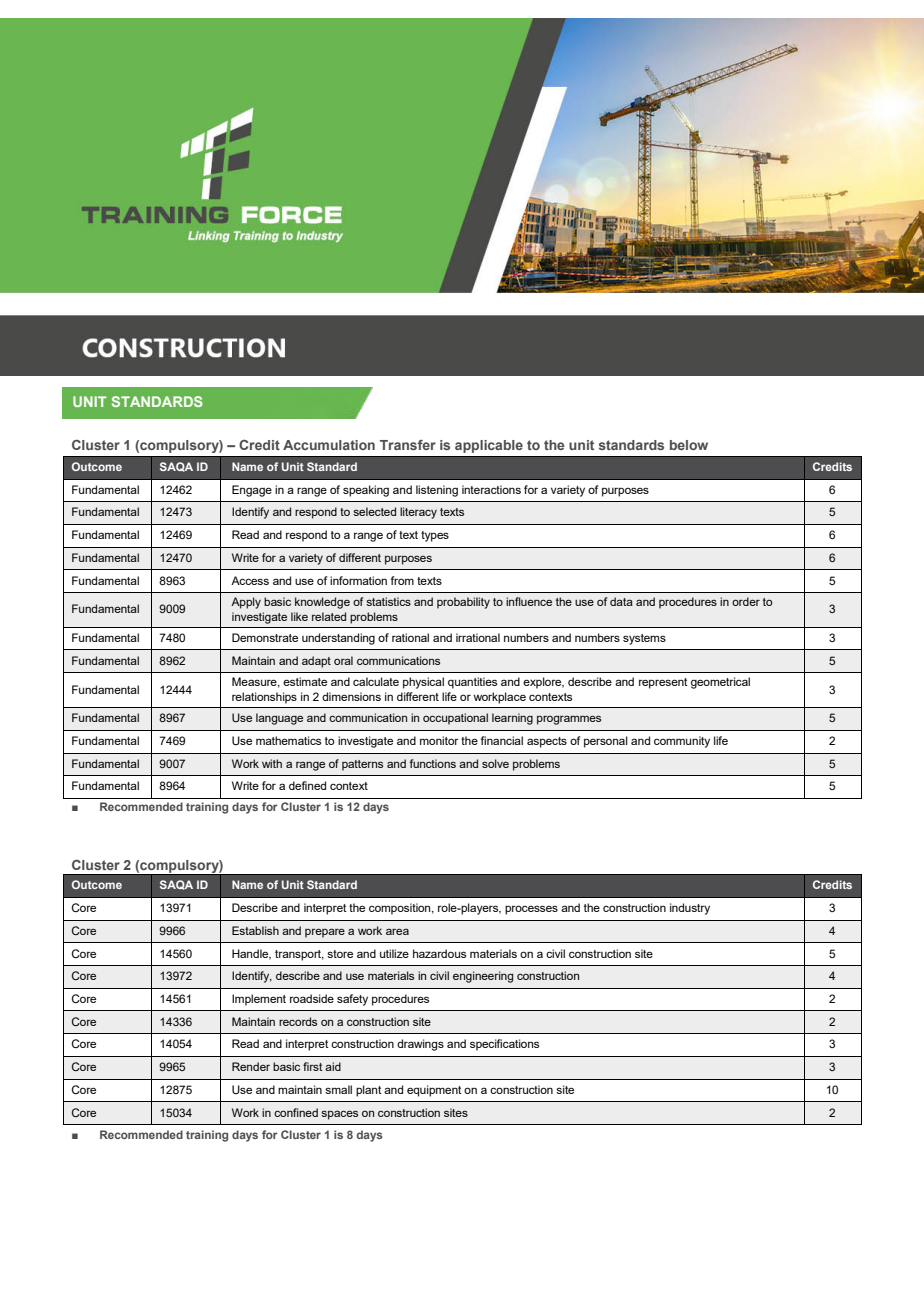 Image resolution: width=924 pixels, height=1308 pixels. I want to click on below, so click(689, 445).
